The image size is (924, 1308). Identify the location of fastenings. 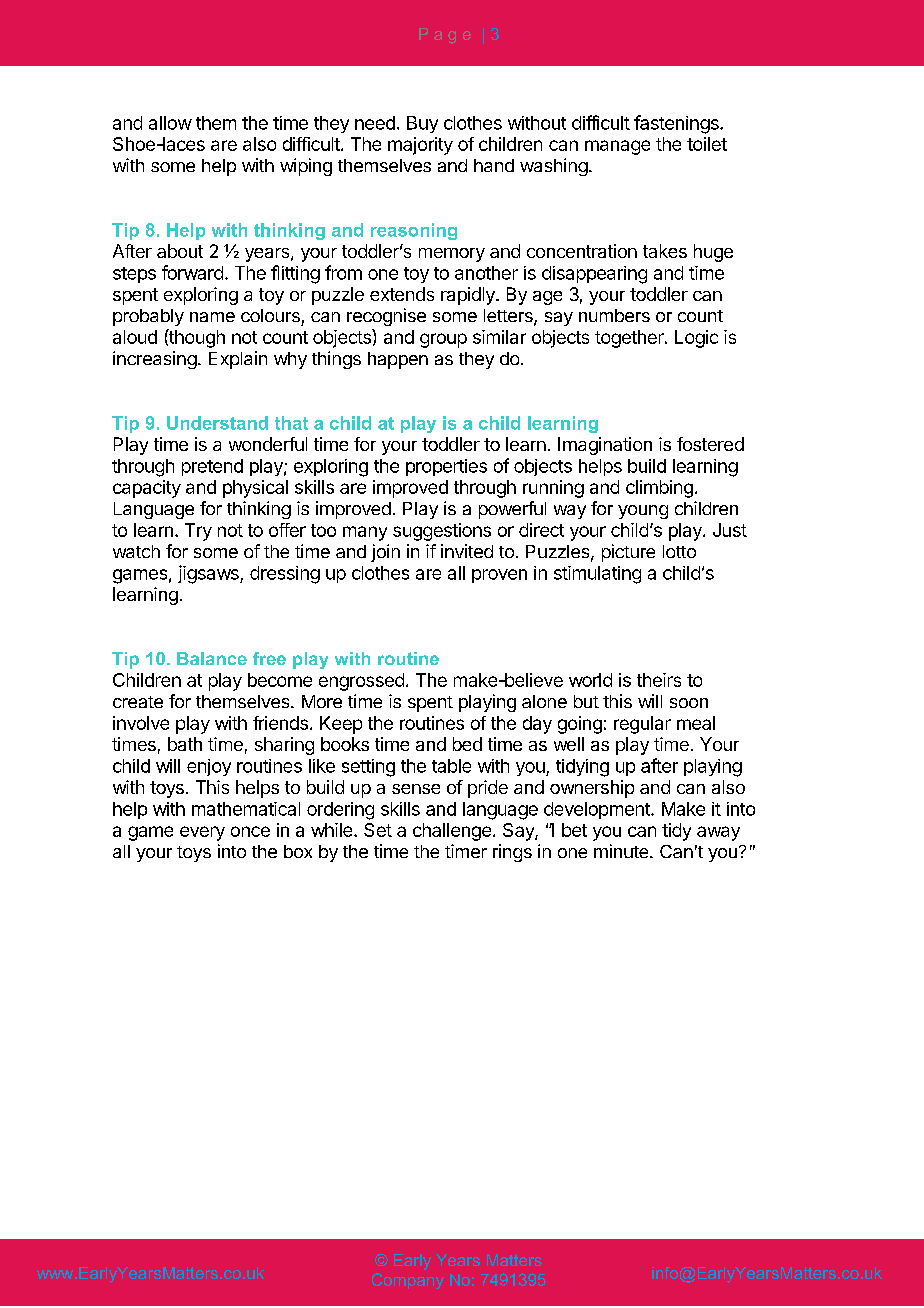
(677, 124).
